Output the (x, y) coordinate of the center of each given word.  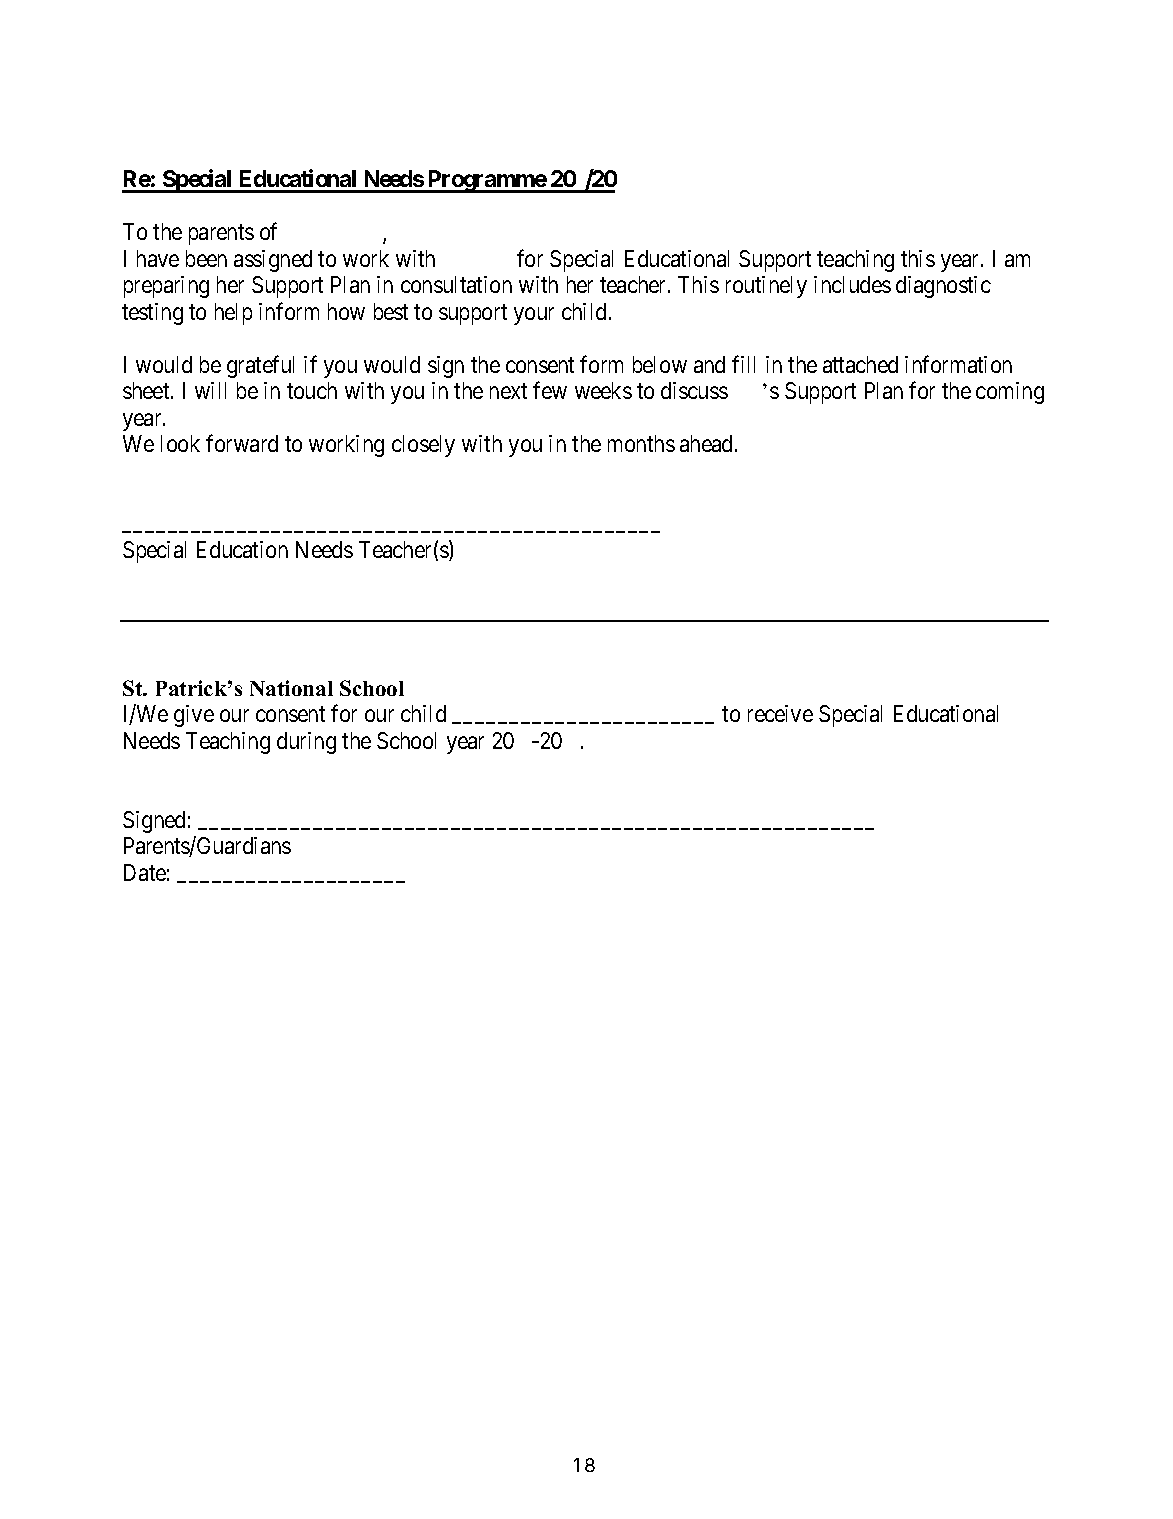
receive (780, 713)
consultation (456, 284)
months (641, 443)
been (206, 258)
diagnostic (943, 287)
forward (242, 443)
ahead (706, 443)
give (194, 716)
